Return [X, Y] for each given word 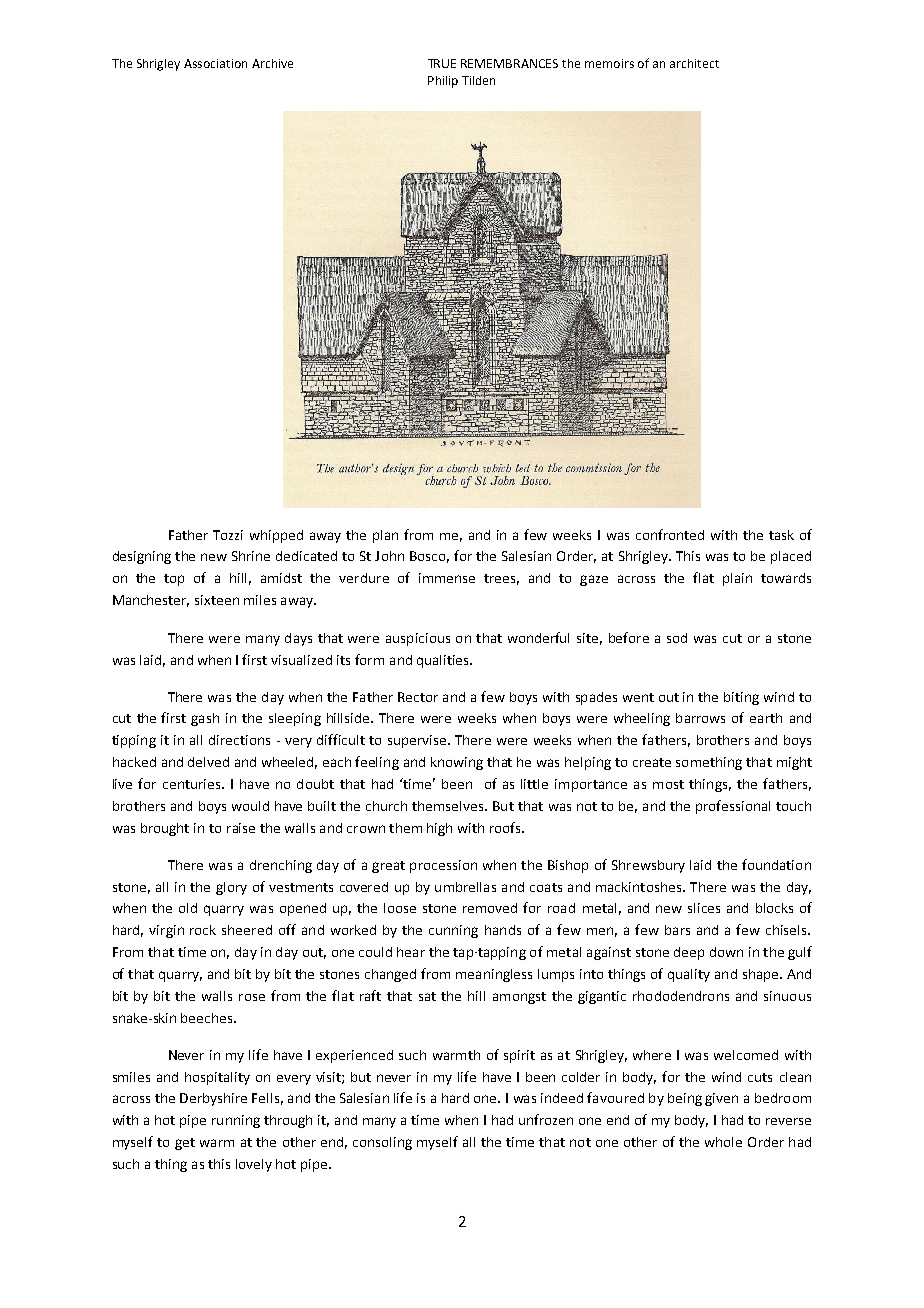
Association [215, 63]
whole [723, 1142]
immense [447, 578]
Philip [443, 82]
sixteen [217, 600]
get [185, 1144]
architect [694, 63]
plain [737, 579]
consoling [382, 1143]
